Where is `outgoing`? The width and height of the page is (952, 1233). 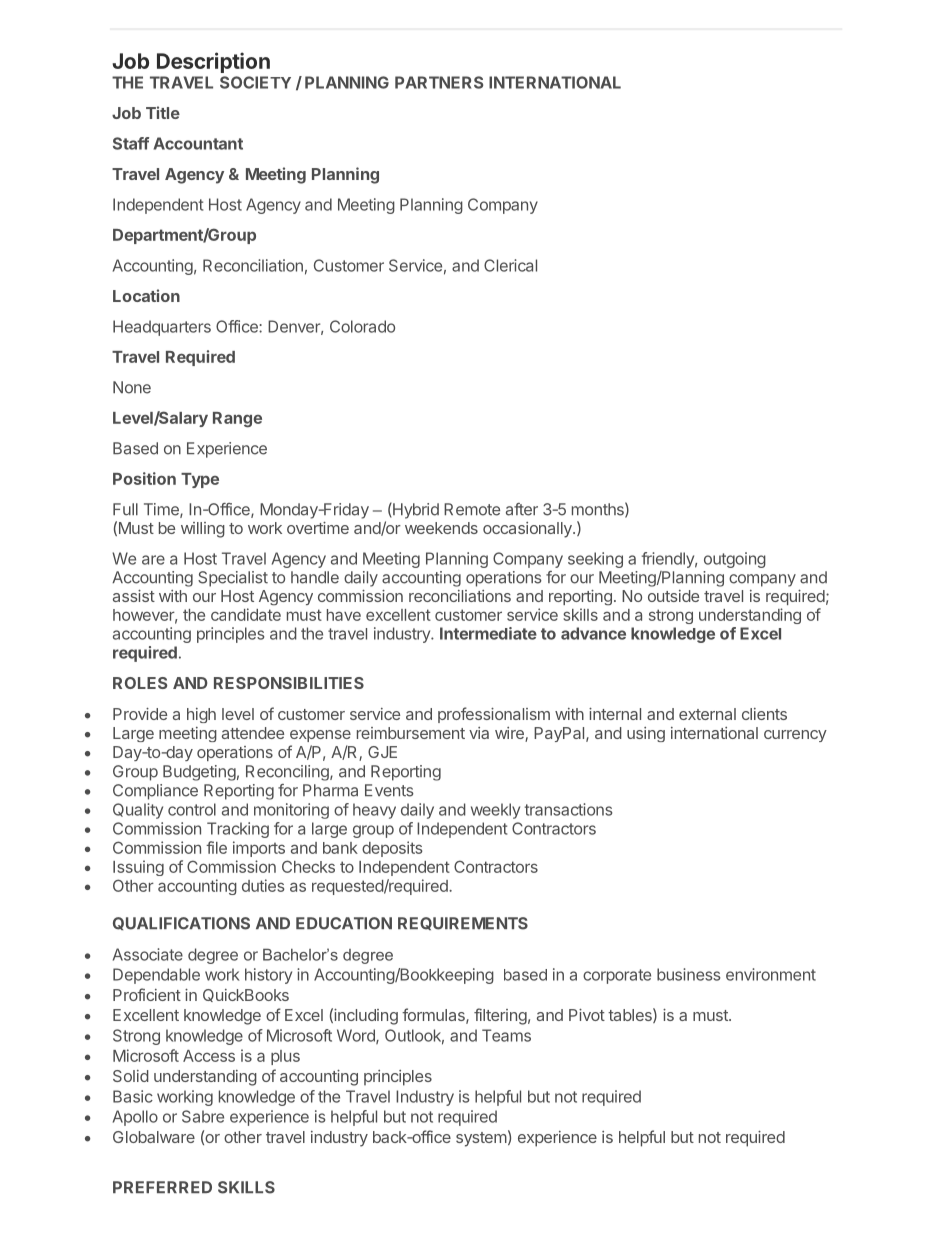 outgoing is located at coordinates (735, 560).
